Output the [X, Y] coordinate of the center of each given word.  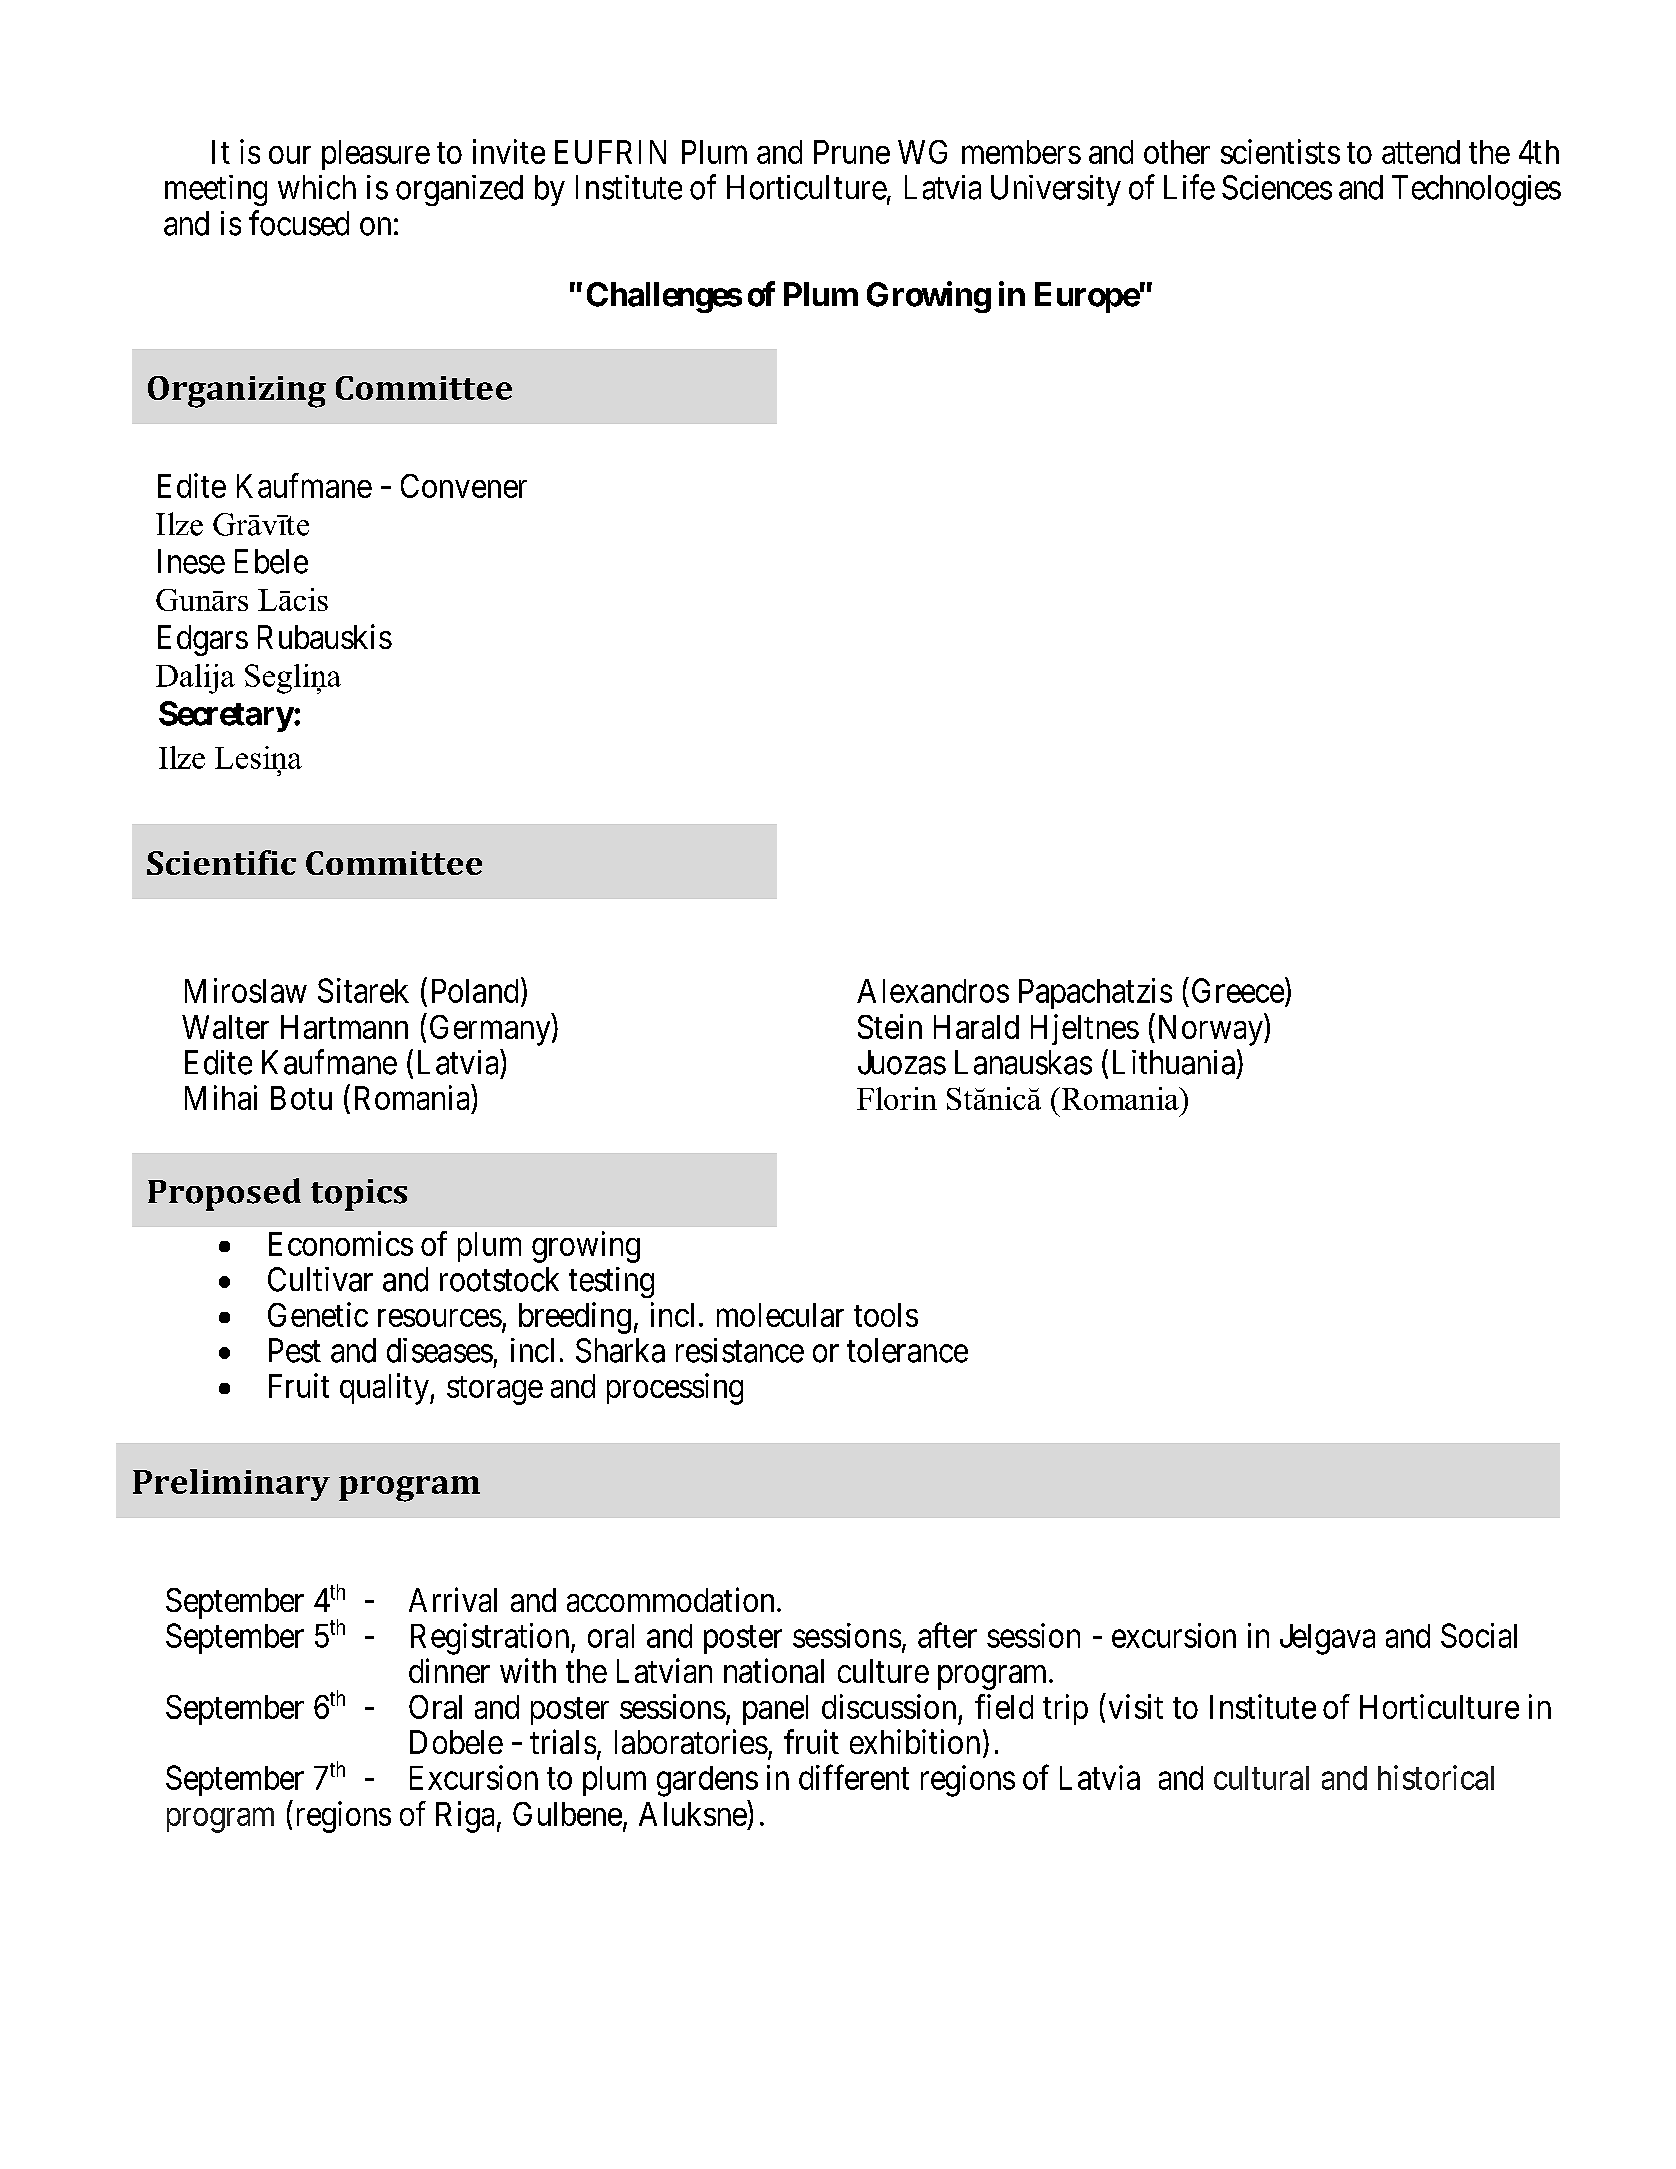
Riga [465, 1817]
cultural [1261, 1778]
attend [1421, 152]
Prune [852, 152]
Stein [890, 1026]
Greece [1238, 990]
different [854, 1777]
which [317, 187]
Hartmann [344, 1027]
